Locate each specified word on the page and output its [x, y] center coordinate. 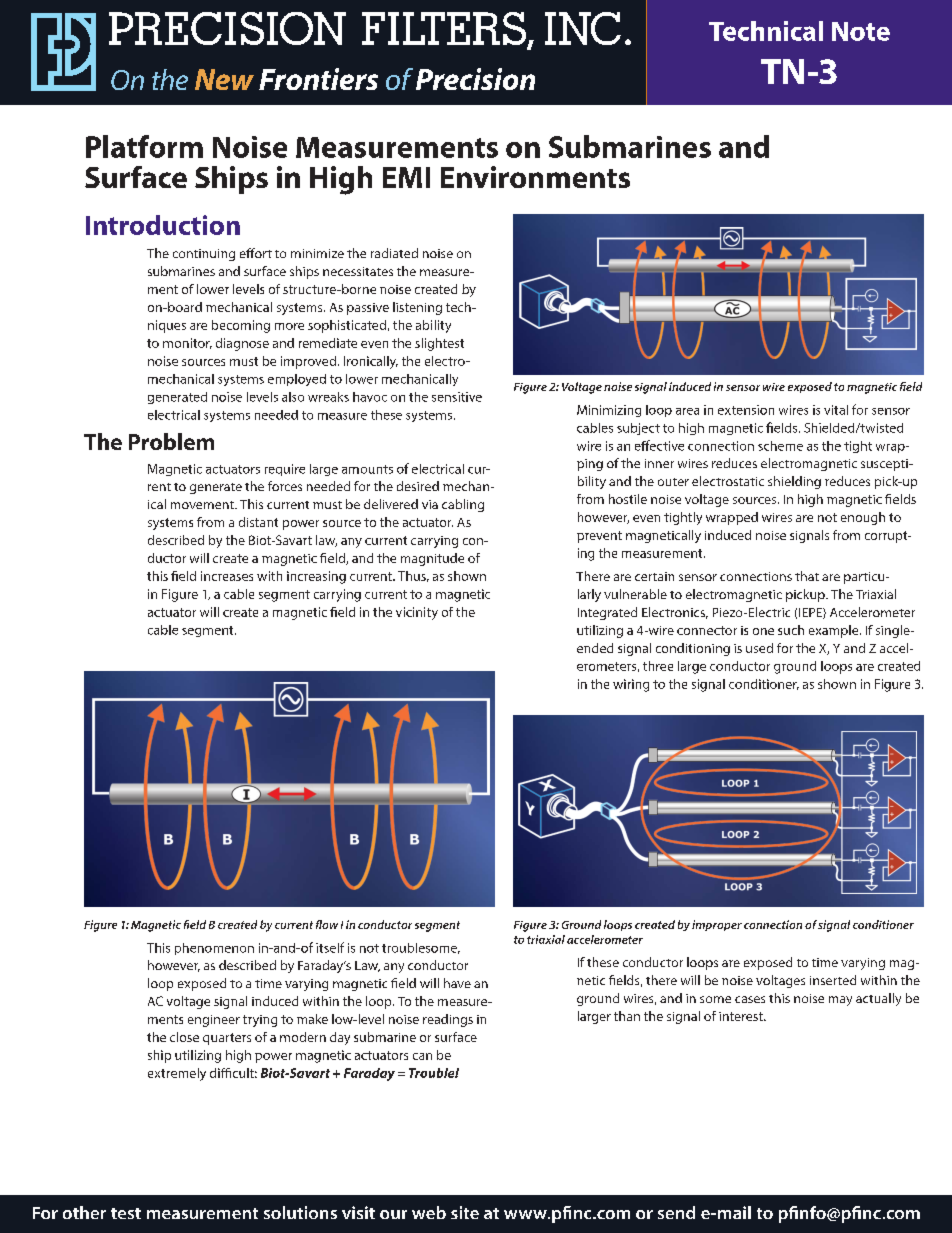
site [465, 1212]
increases [227, 576]
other [84, 1212]
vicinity [417, 613]
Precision [475, 79]
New [224, 79]
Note [861, 31]
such [791, 630]
